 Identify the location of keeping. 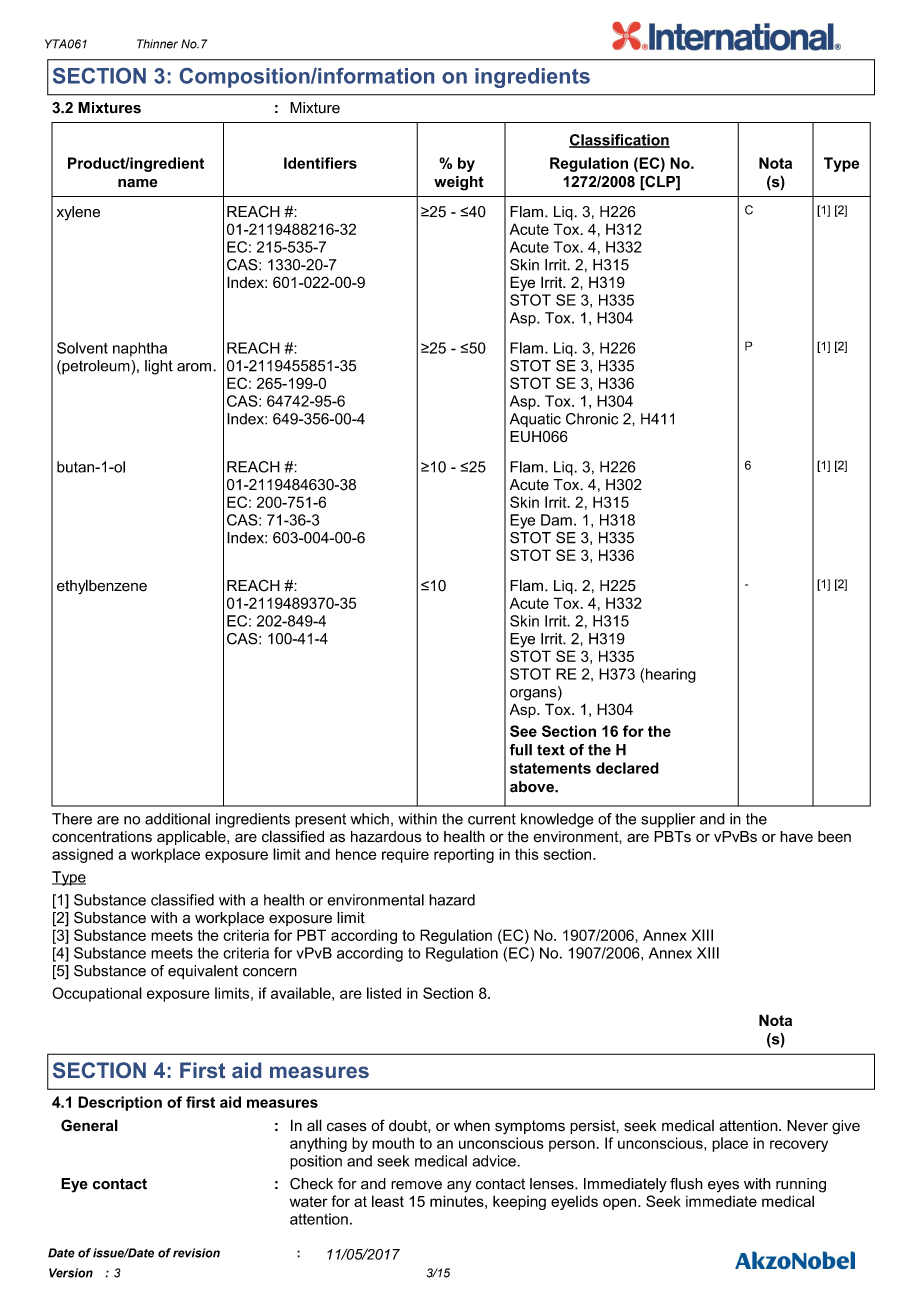
(519, 1202).
